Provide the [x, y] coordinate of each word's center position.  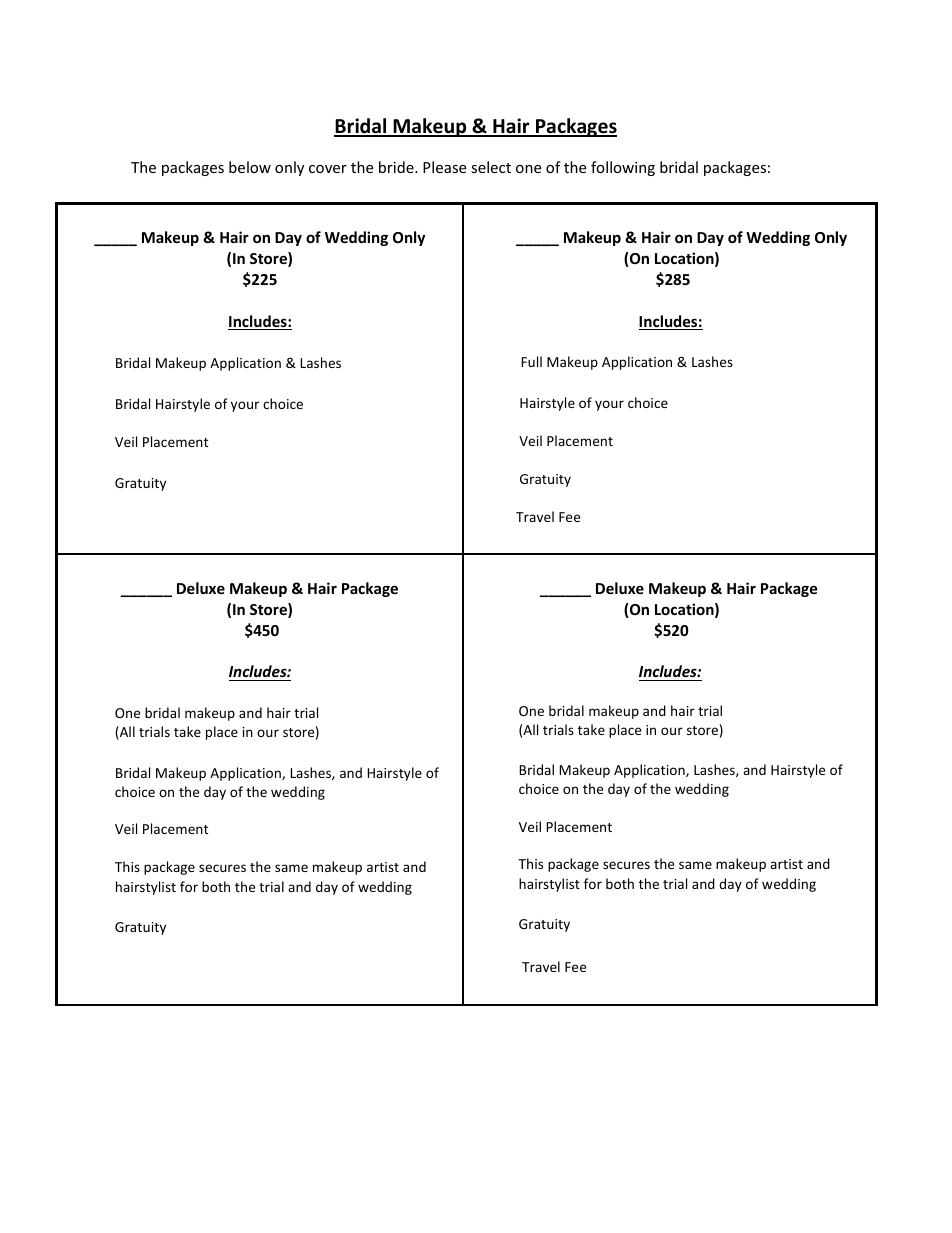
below [250, 167]
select [491, 167]
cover [328, 169]
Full [531, 361]
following [623, 168]
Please [444, 167]
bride [397, 167]
